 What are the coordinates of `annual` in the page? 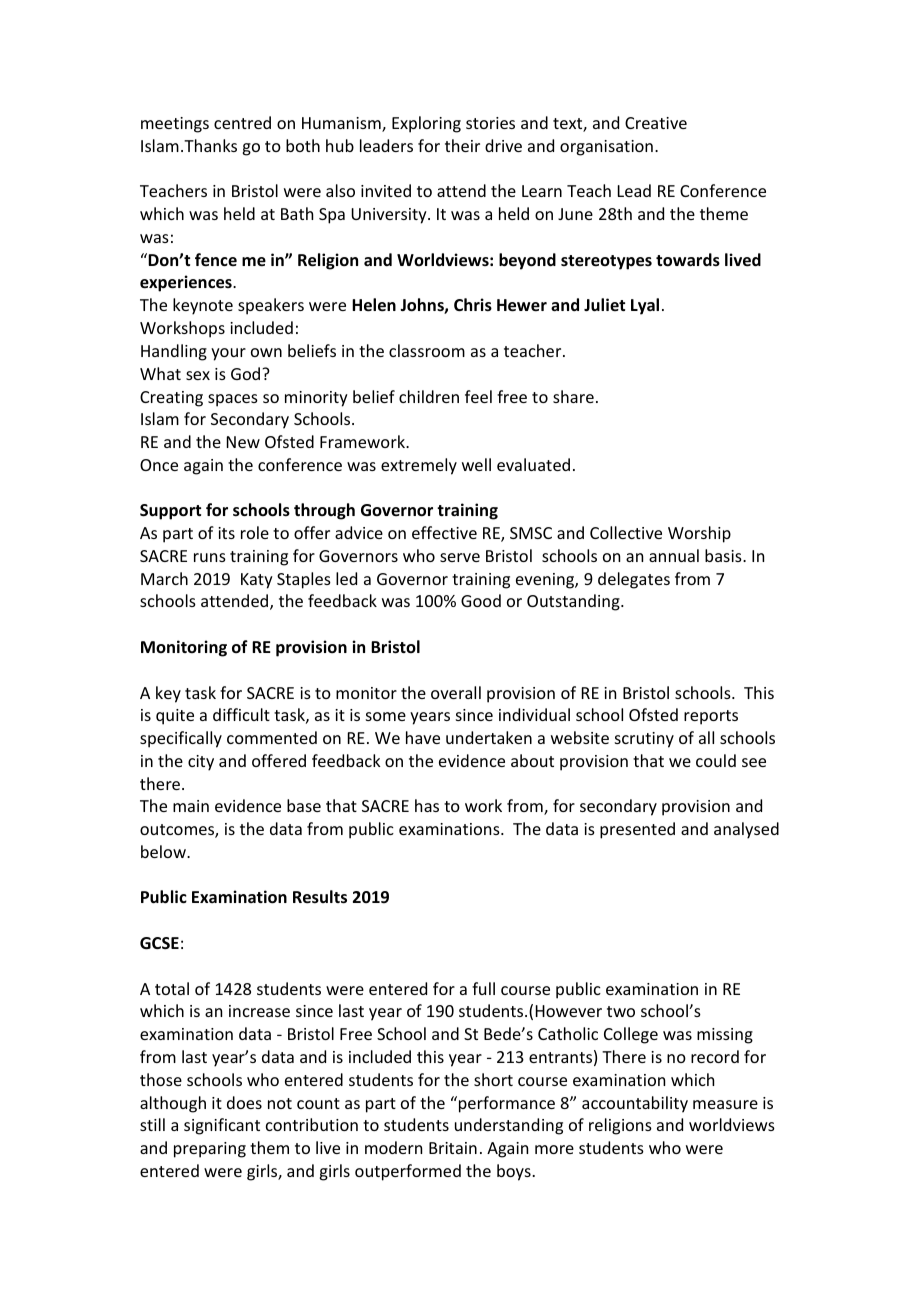 It's located at (674, 555).
